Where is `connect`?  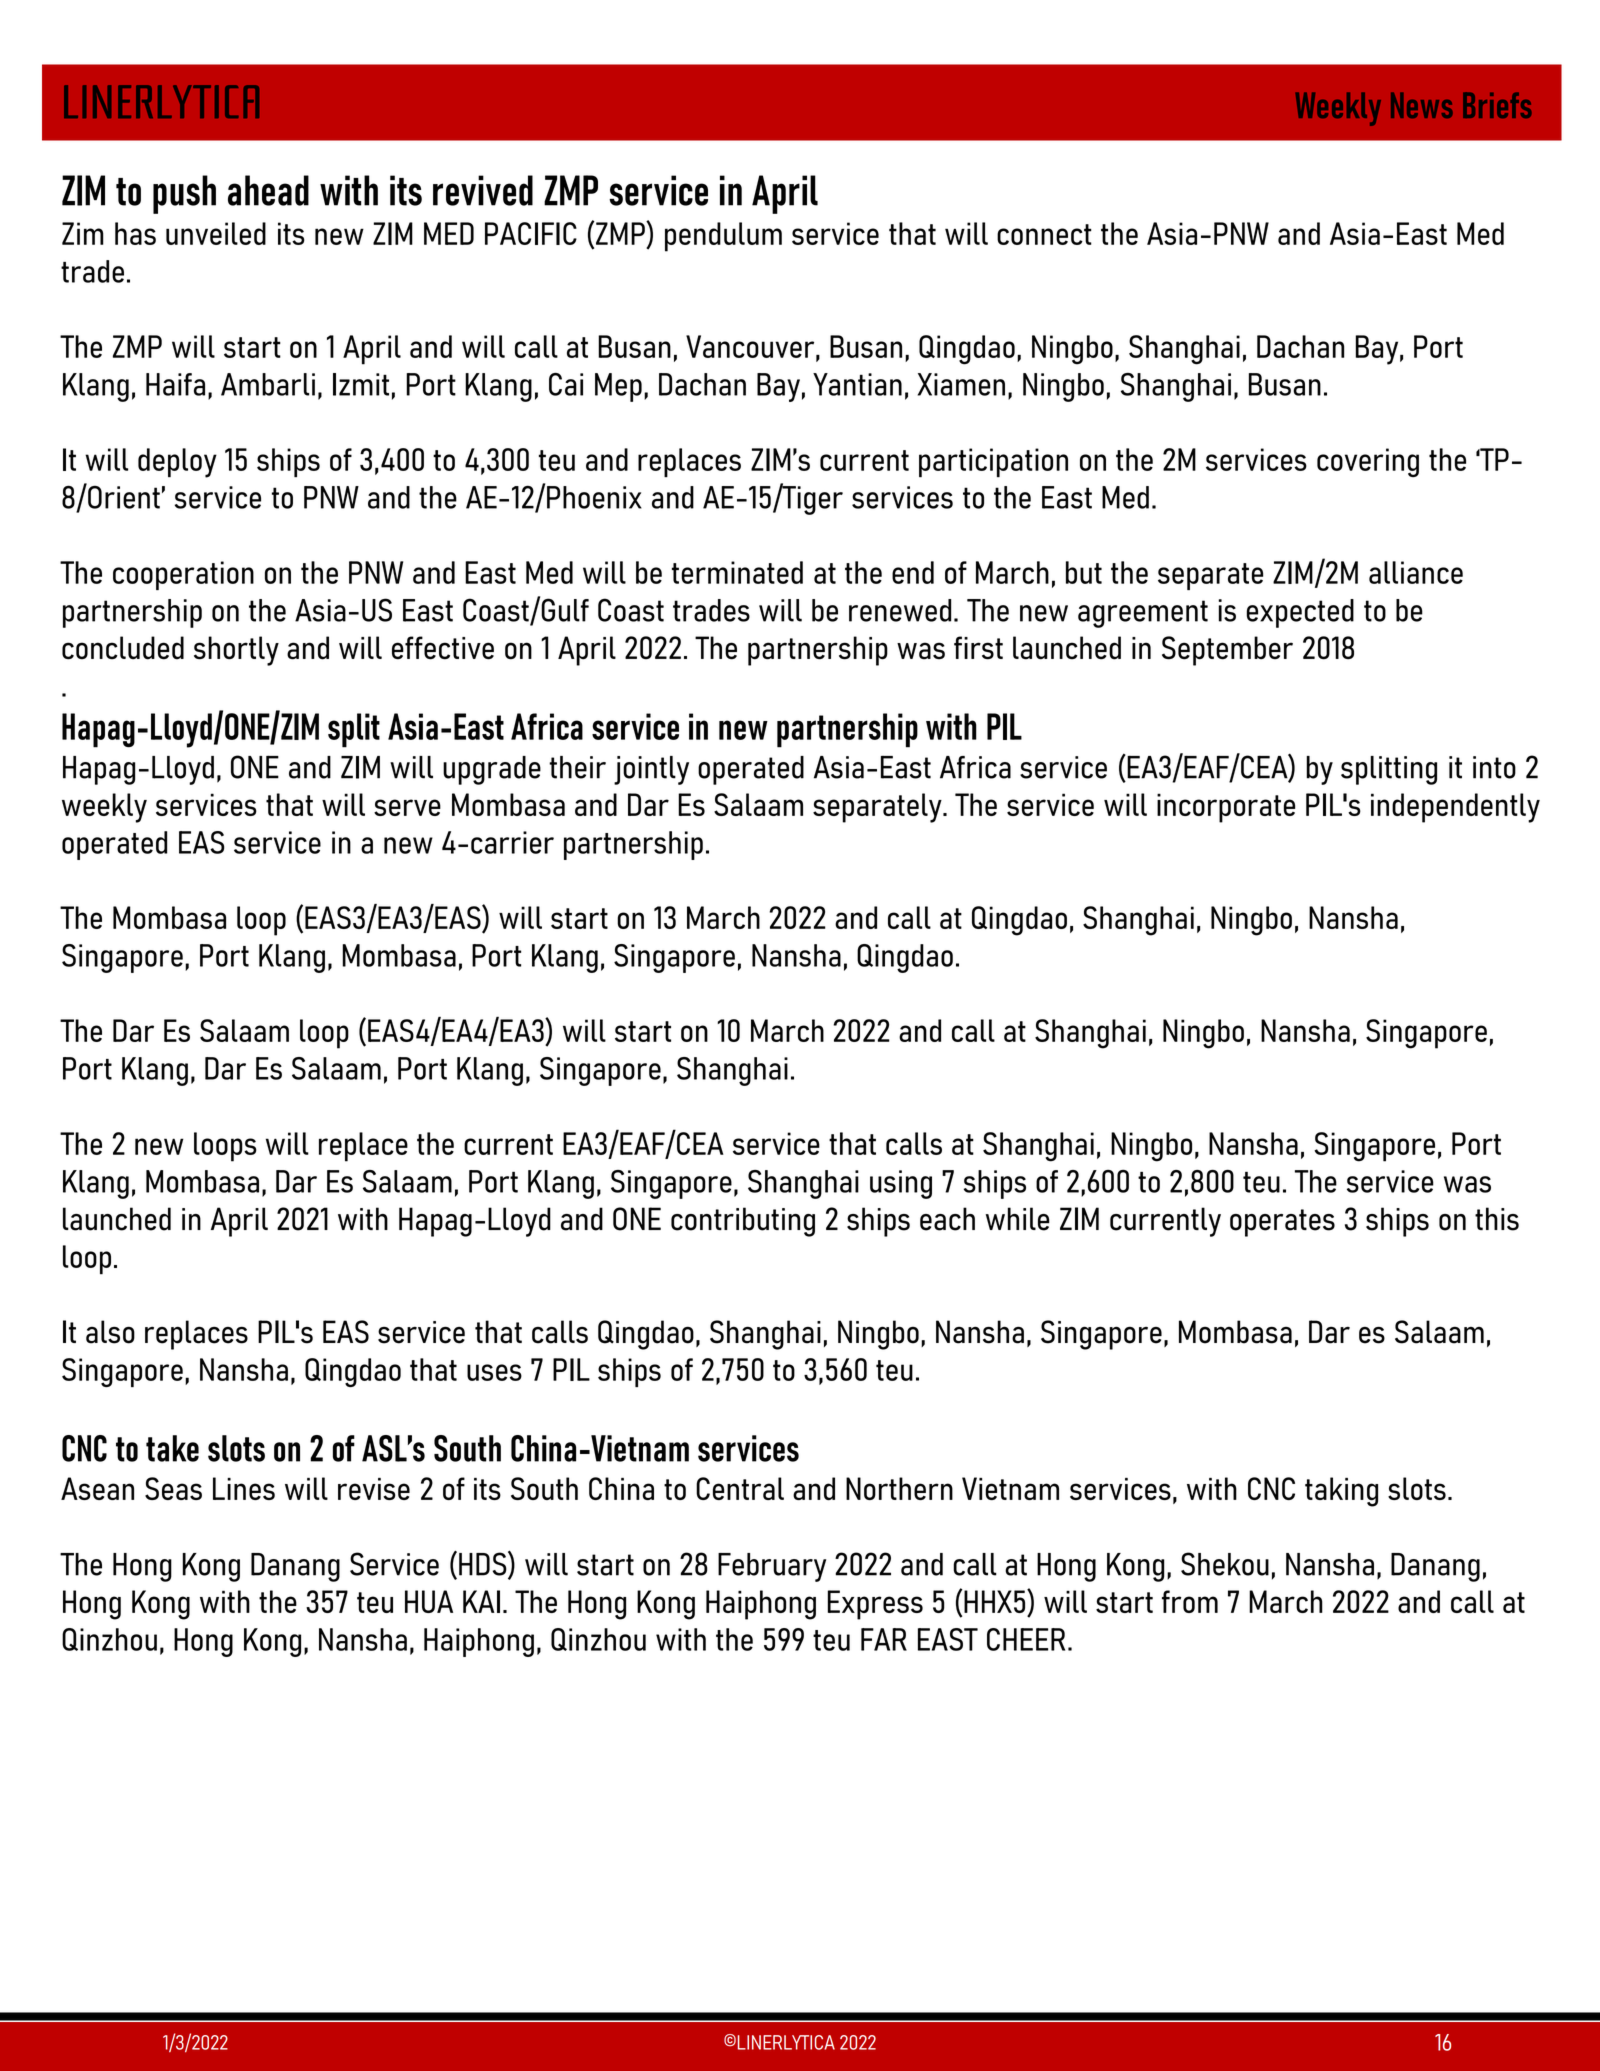 connect is located at coordinates (1044, 234).
